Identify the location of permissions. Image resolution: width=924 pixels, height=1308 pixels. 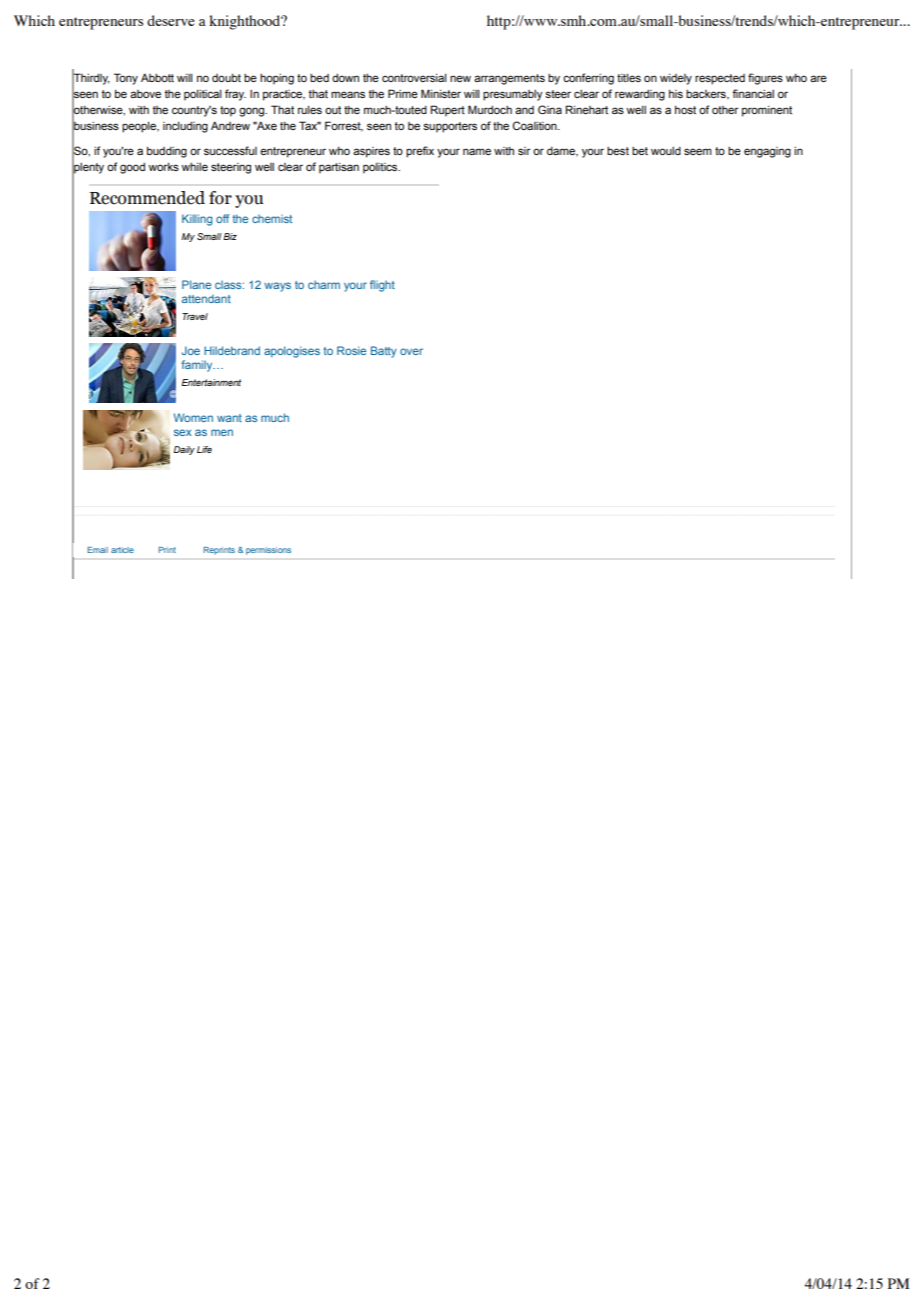
(268, 551).
